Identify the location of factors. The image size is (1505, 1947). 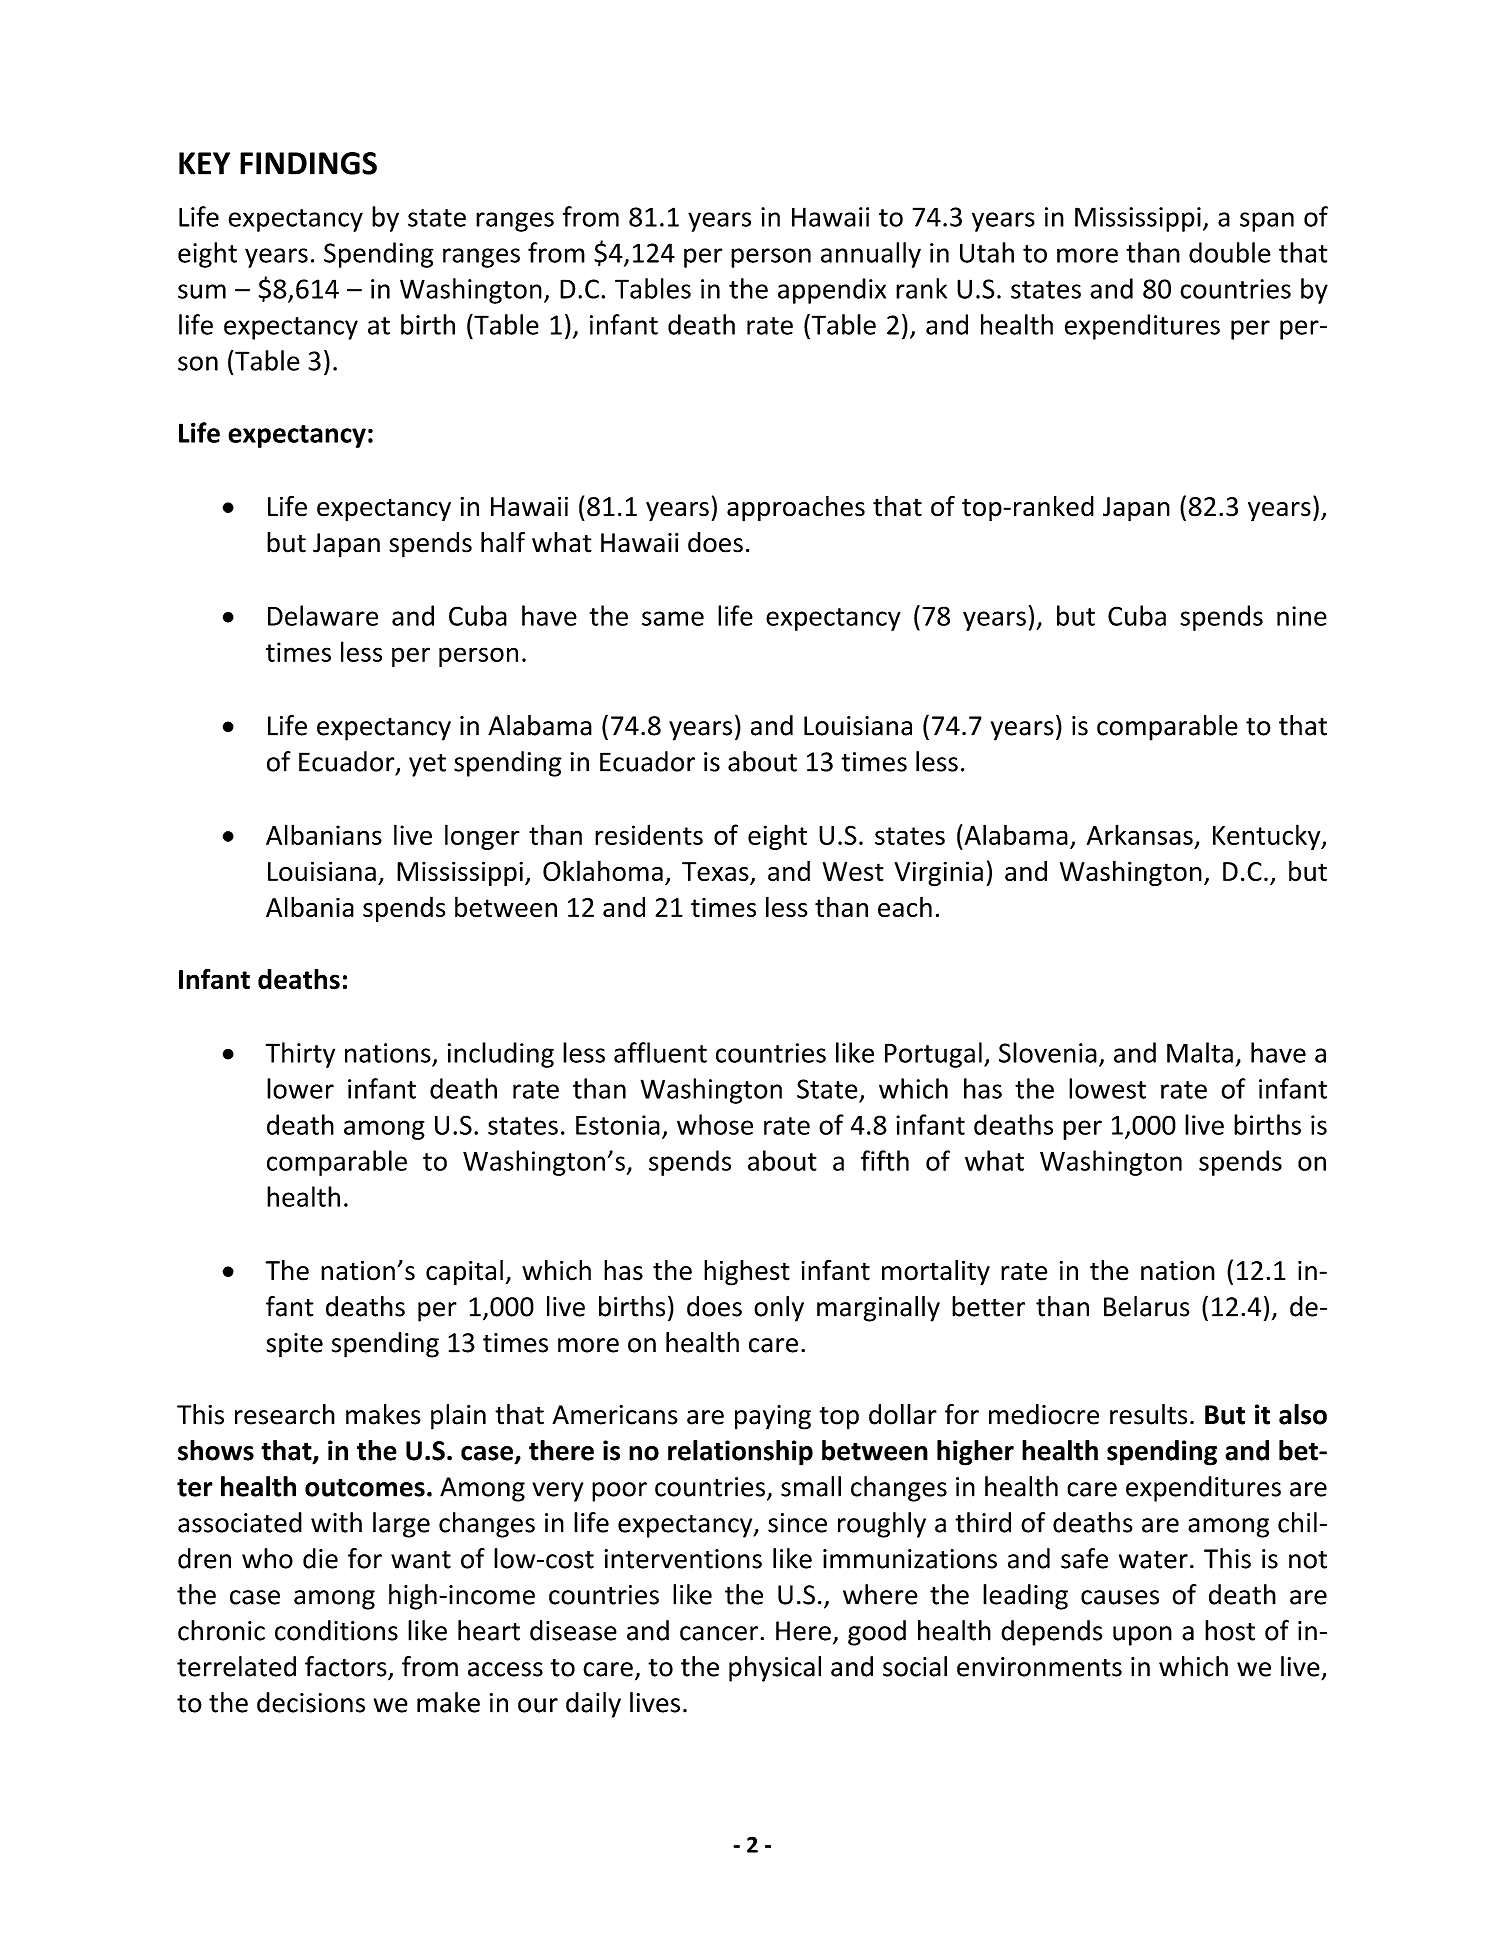
(347, 1667).
